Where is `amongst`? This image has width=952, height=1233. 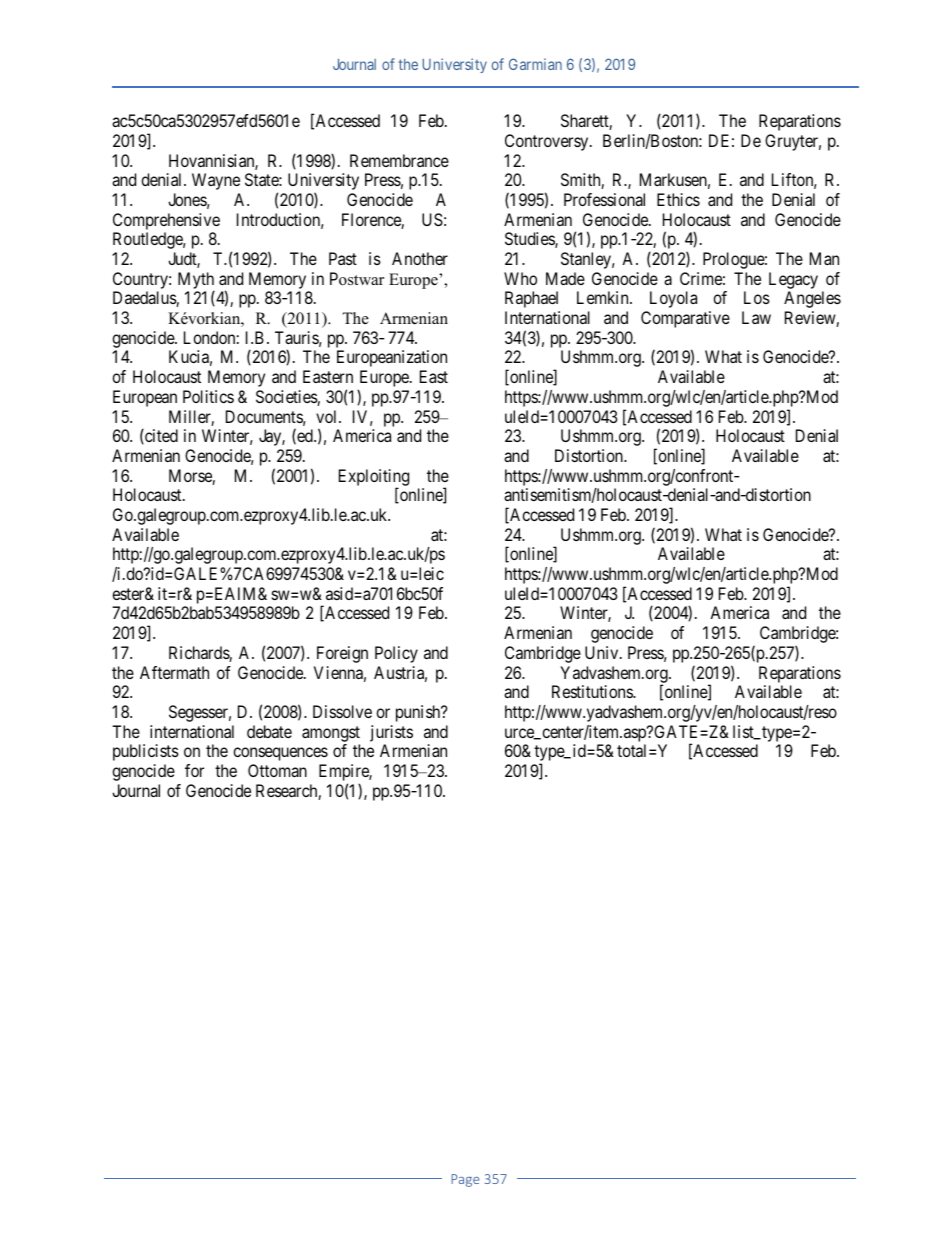
amongst is located at coordinates (331, 734).
